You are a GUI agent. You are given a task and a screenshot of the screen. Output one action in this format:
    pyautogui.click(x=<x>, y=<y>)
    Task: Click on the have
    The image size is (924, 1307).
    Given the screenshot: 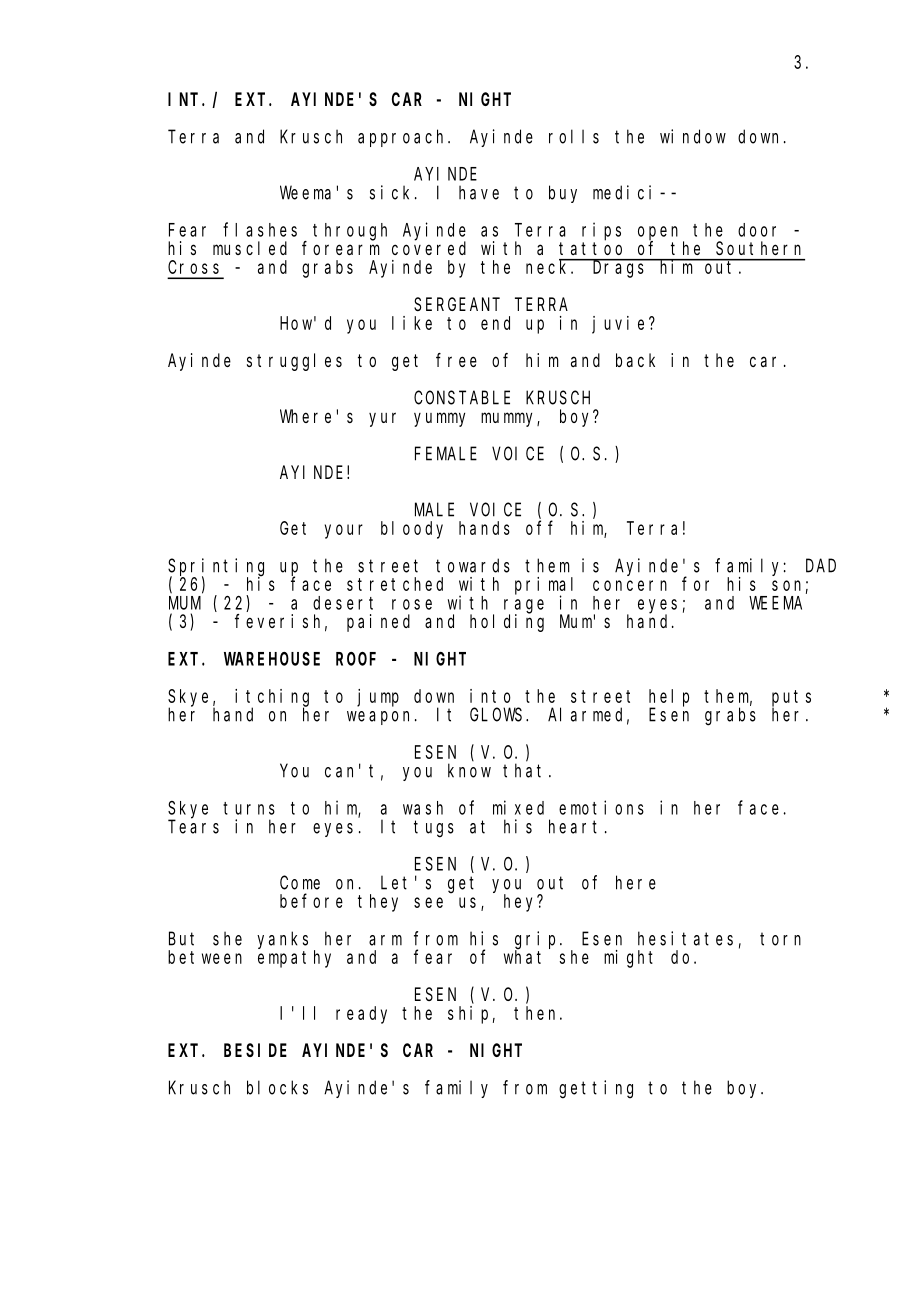 What is the action you would take?
    pyautogui.click(x=479, y=192)
